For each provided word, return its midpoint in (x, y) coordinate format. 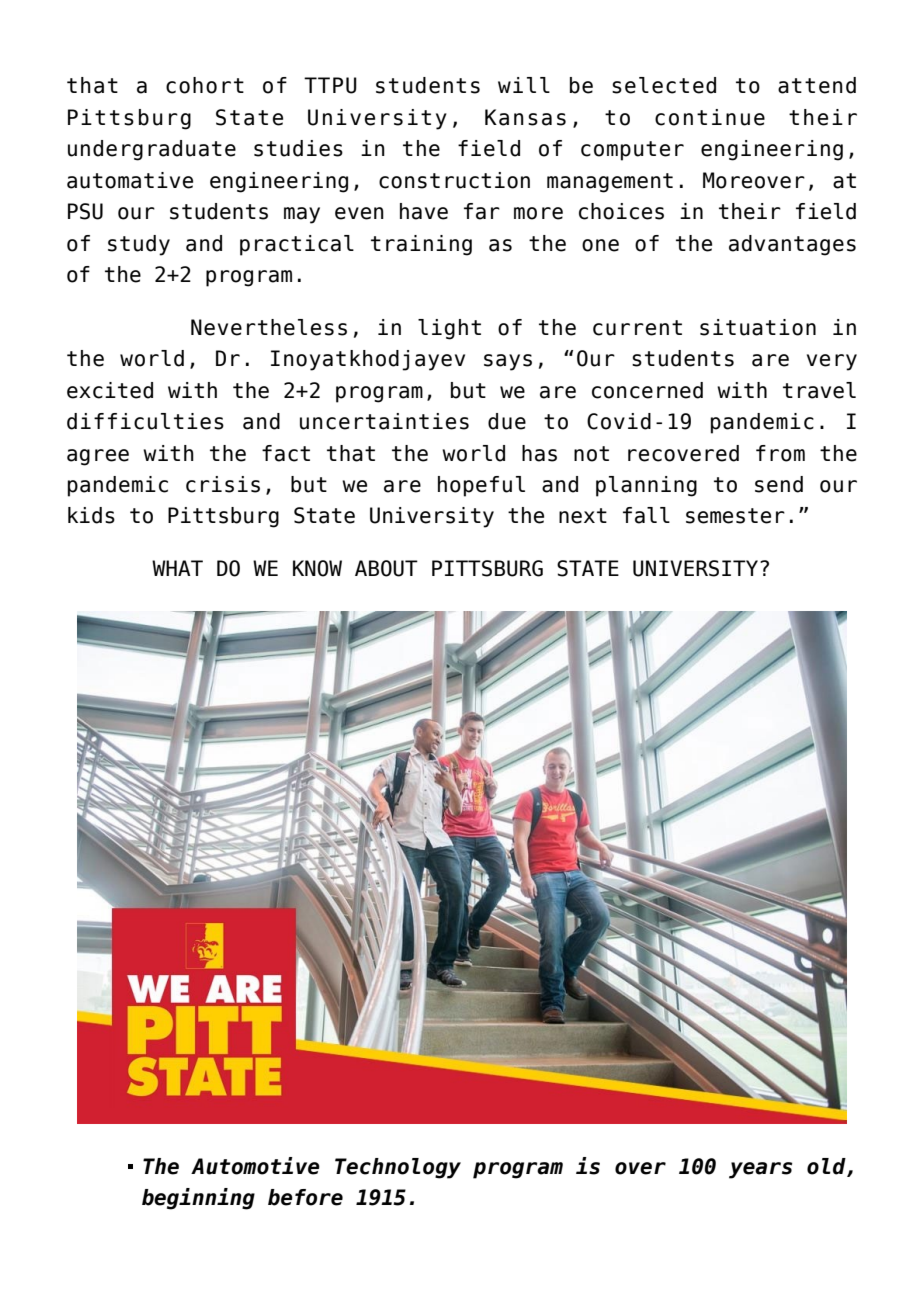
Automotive (255, 1166)
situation (758, 327)
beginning (198, 1199)
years (760, 1170)
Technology (398, 1168)
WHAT (177, 568)
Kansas (525, 117)
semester (735, 516)
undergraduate (152, 150)
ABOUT (386, 568)
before (305, 1197)
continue (710, 117)
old (827, 1167)
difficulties (145, 421)
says (508, 362)
